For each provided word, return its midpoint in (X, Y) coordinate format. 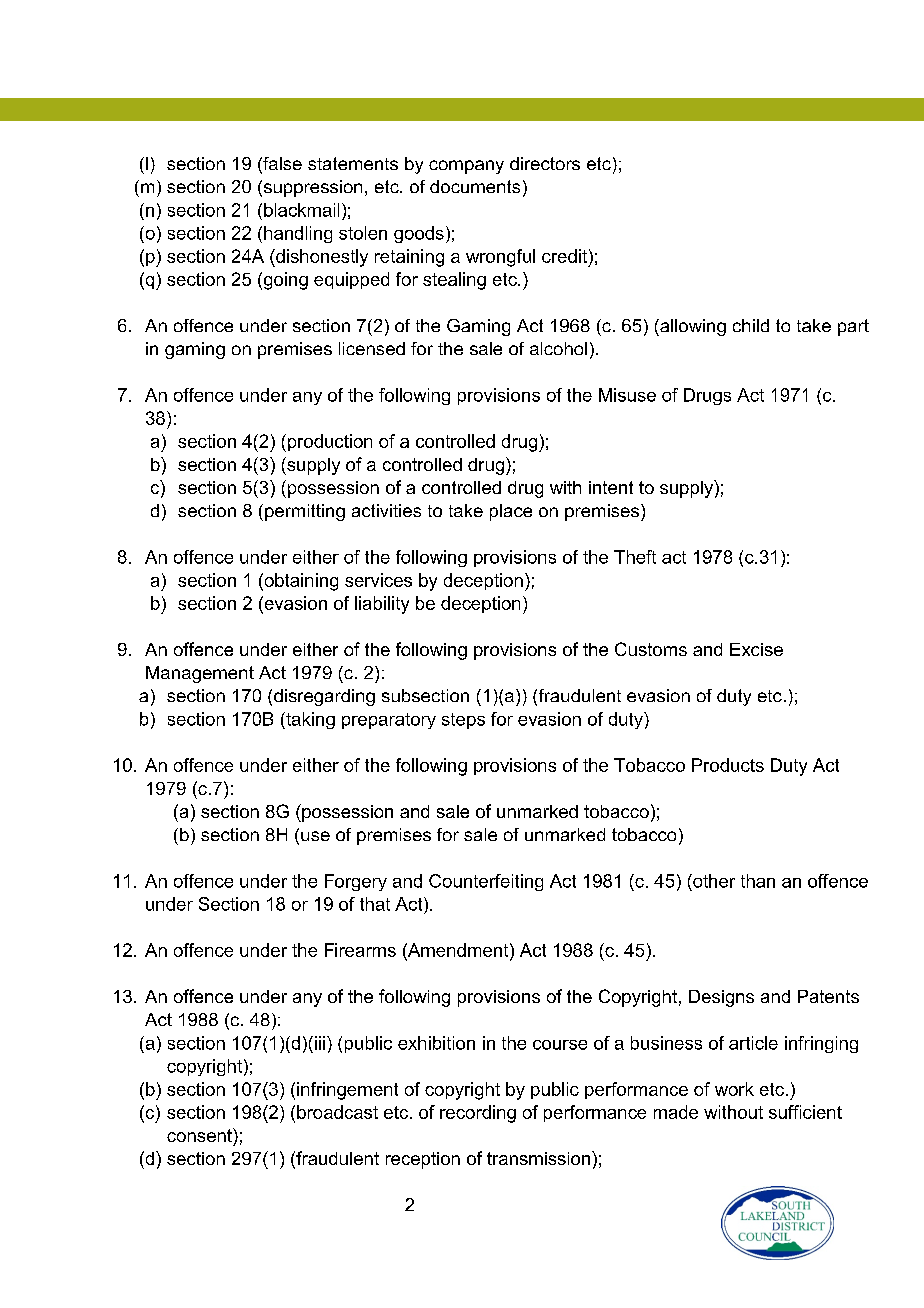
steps (463, 721)
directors (545, 163)
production (328, 443)
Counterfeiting (486, 882)
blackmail (301, 210)
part (853, 327)
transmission (538, 1158)
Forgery (356, 882)
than (758, 881)
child (751, 325)
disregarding (324, 697)
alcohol (558, 348)
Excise (756, 649)
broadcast (337, 1112)
